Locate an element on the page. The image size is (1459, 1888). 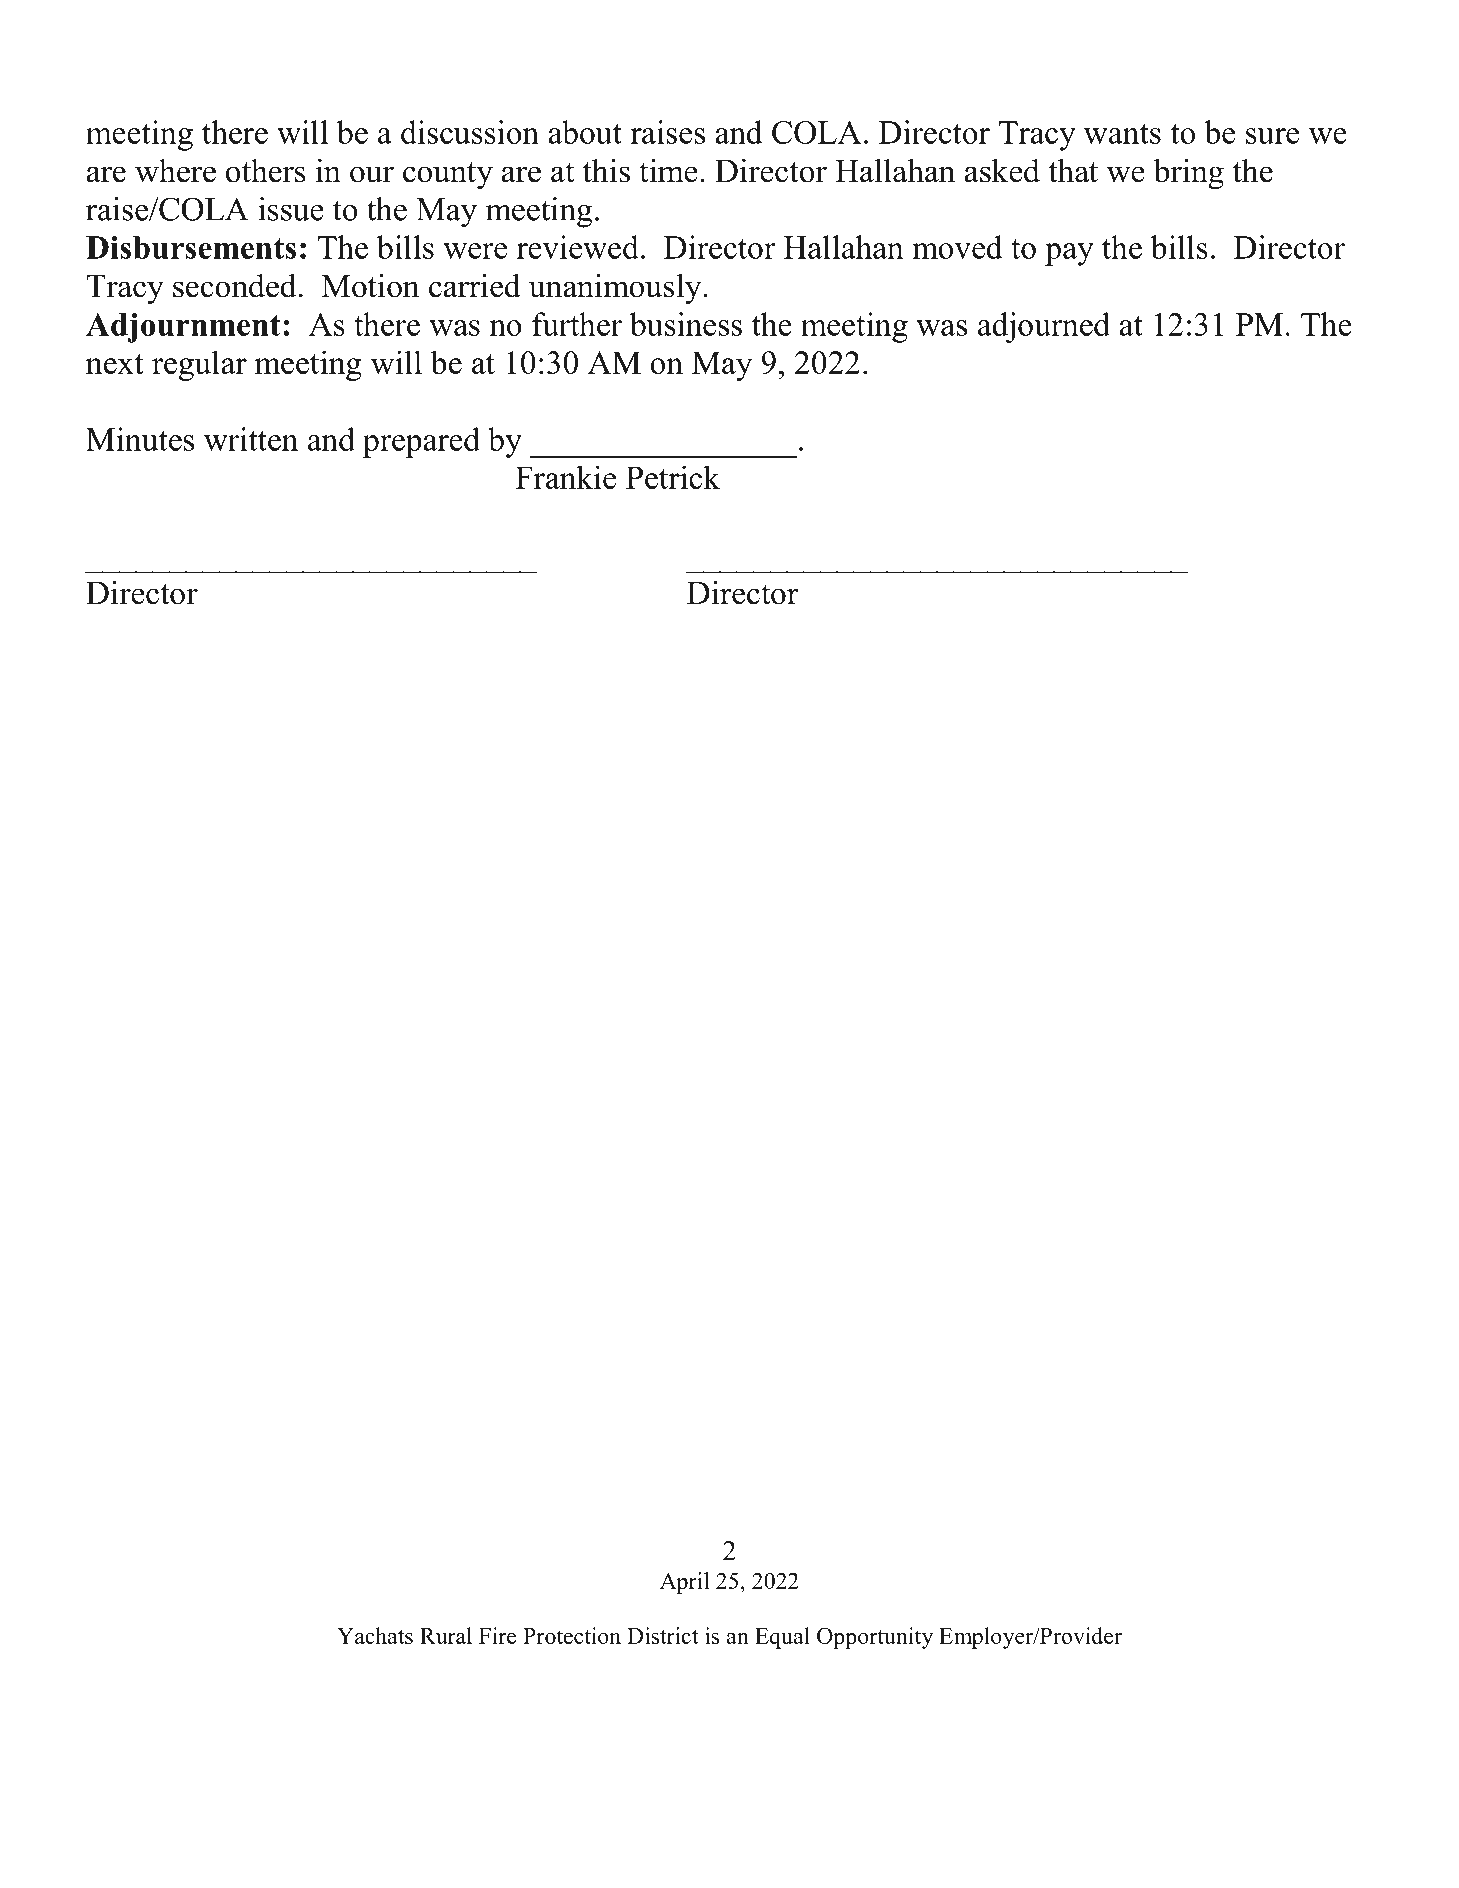
business is located at coordinates (686, 324).
